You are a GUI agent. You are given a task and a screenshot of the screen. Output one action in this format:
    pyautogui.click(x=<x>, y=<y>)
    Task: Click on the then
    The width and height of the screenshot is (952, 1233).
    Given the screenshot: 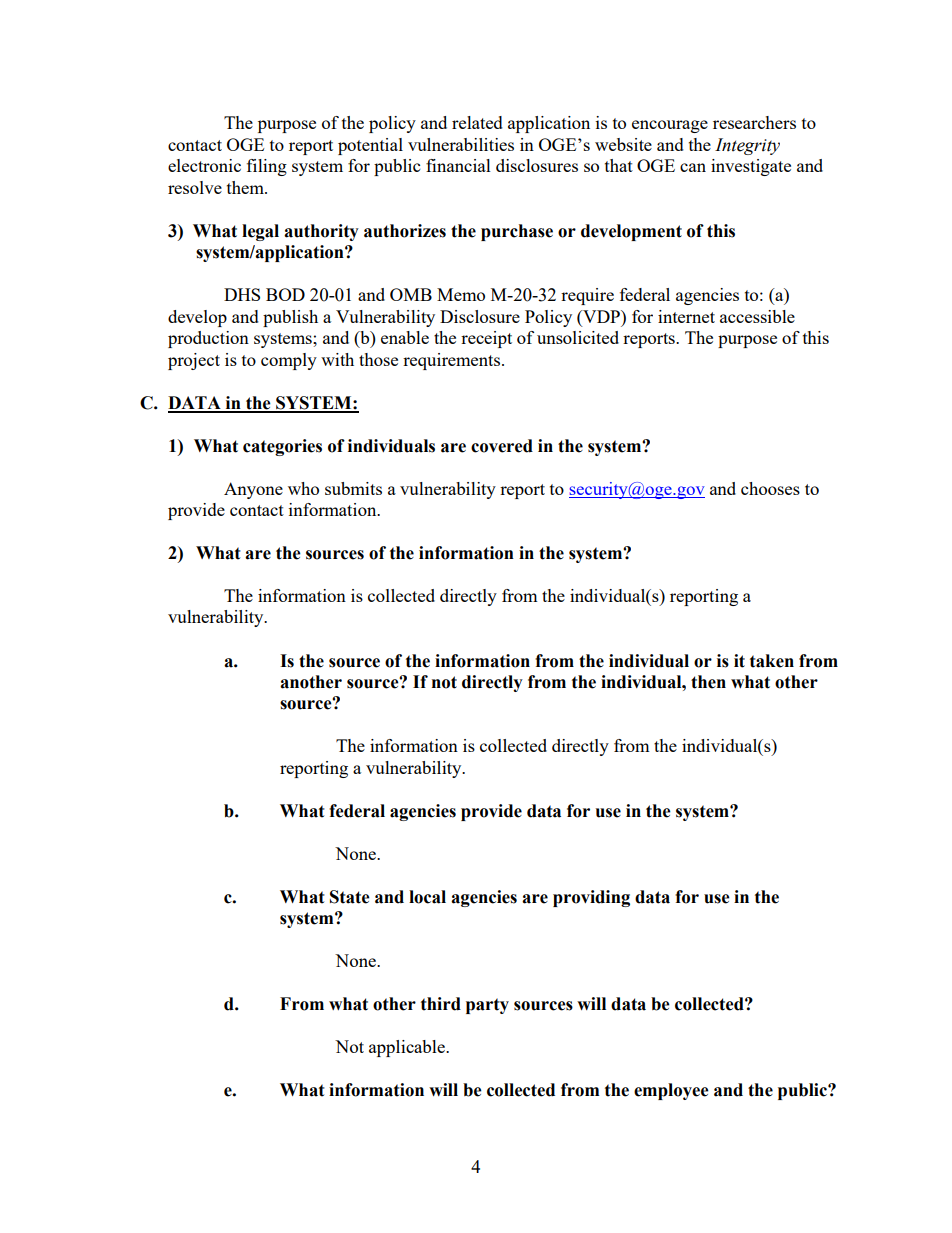 What is the action you would take?
    pyautogui.click(x=708, y=682)
